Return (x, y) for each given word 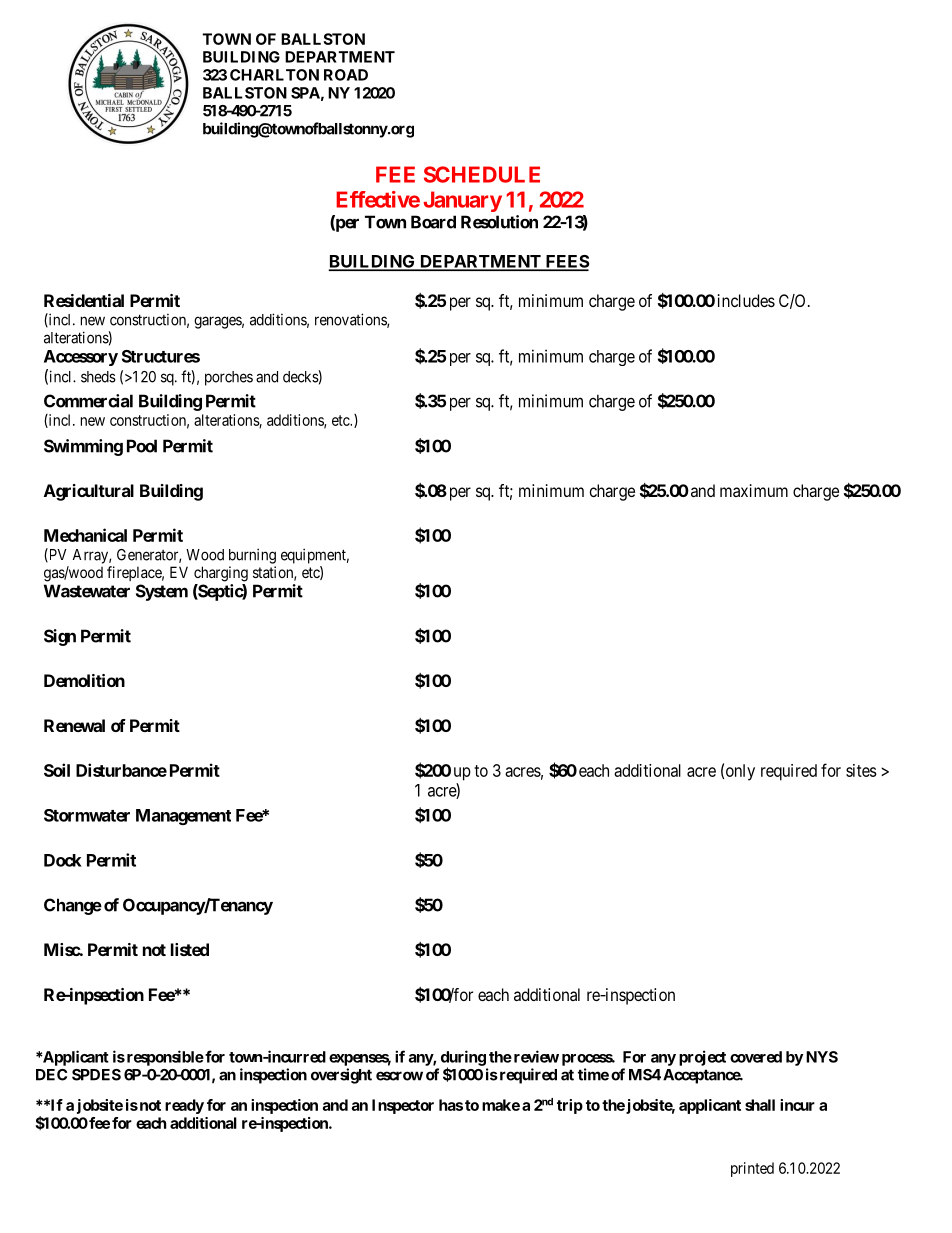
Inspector (403, 1106)
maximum (754, 490)
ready (184, 1106)
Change (73, 906)
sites (861, 770)
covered (756, 1057)
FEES (566, 262)
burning (252, 556)
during (463, 1059)
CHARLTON (274, 75)
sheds (98, 377)
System (162, 592)
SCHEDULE (482, 174)
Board (433, 222)
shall (760, 1105)
